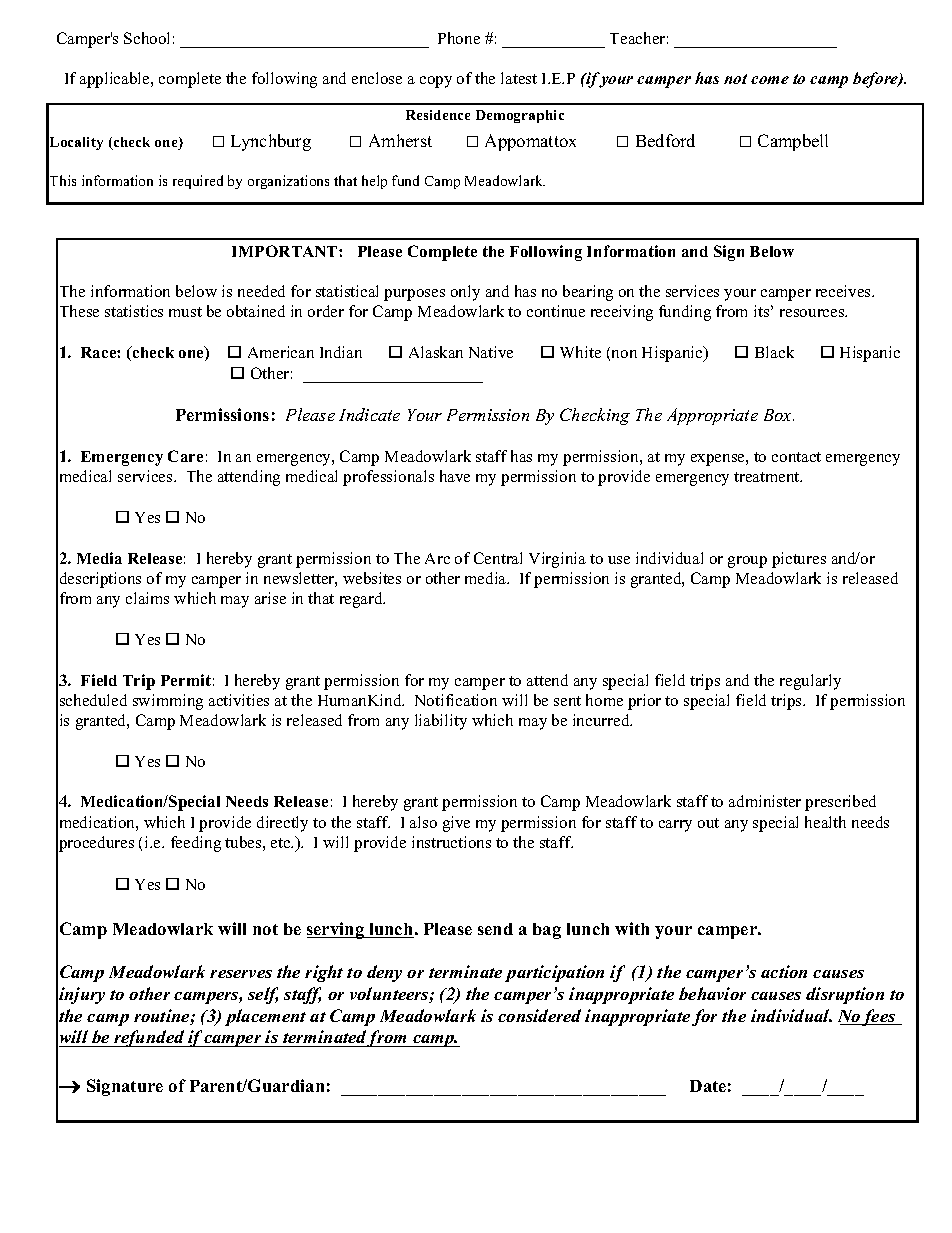  I want to click on American, so click(281, 352).
